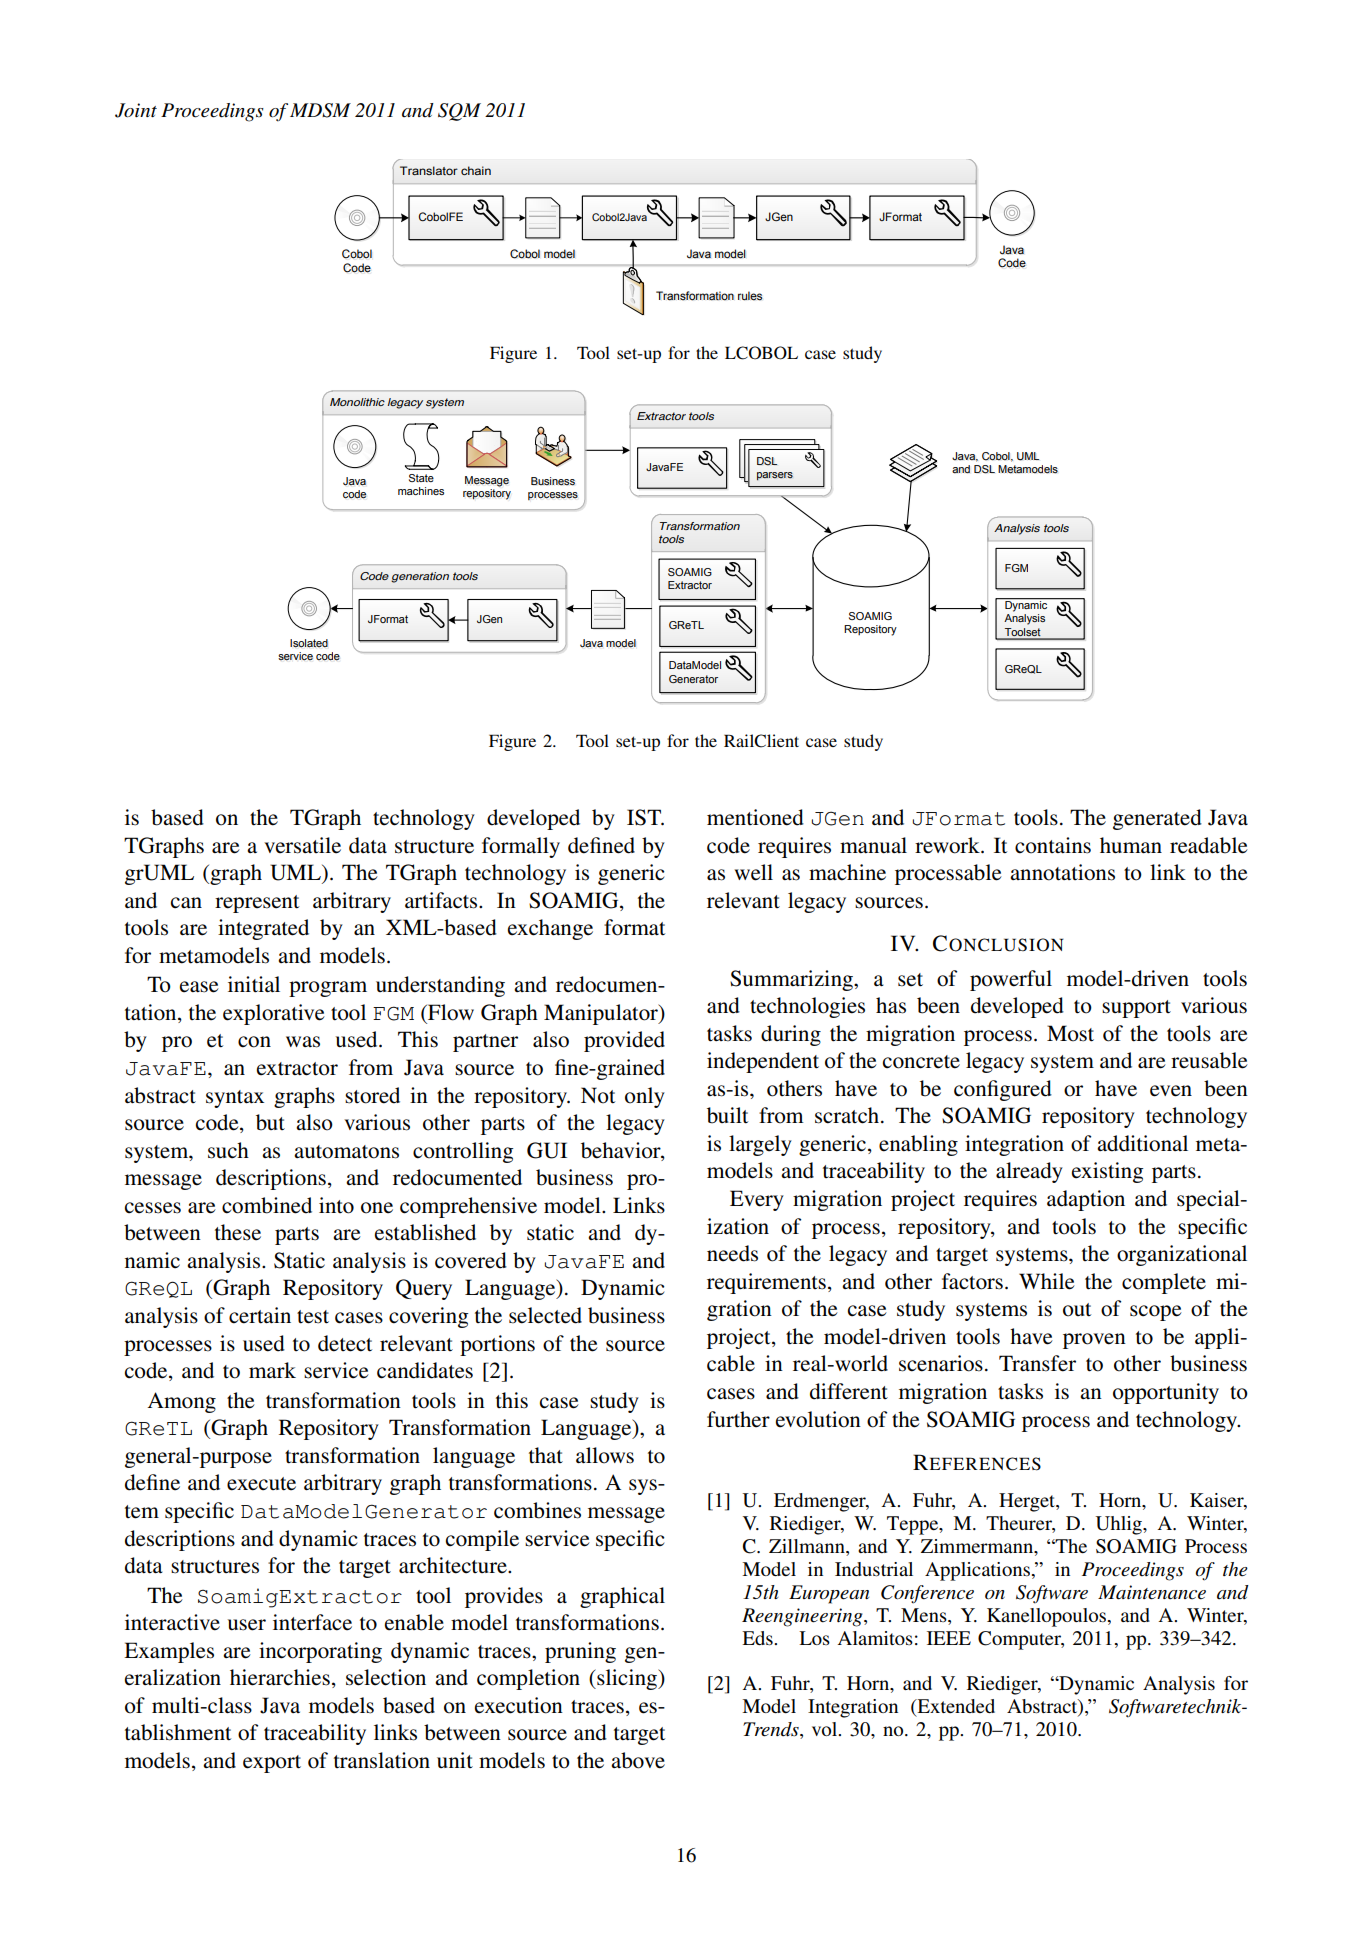 This document has width=1372, height=1941. What do you see at coordinates (1157, 819) in the document?
I see `generated` at bounding box center [1157, 819].
